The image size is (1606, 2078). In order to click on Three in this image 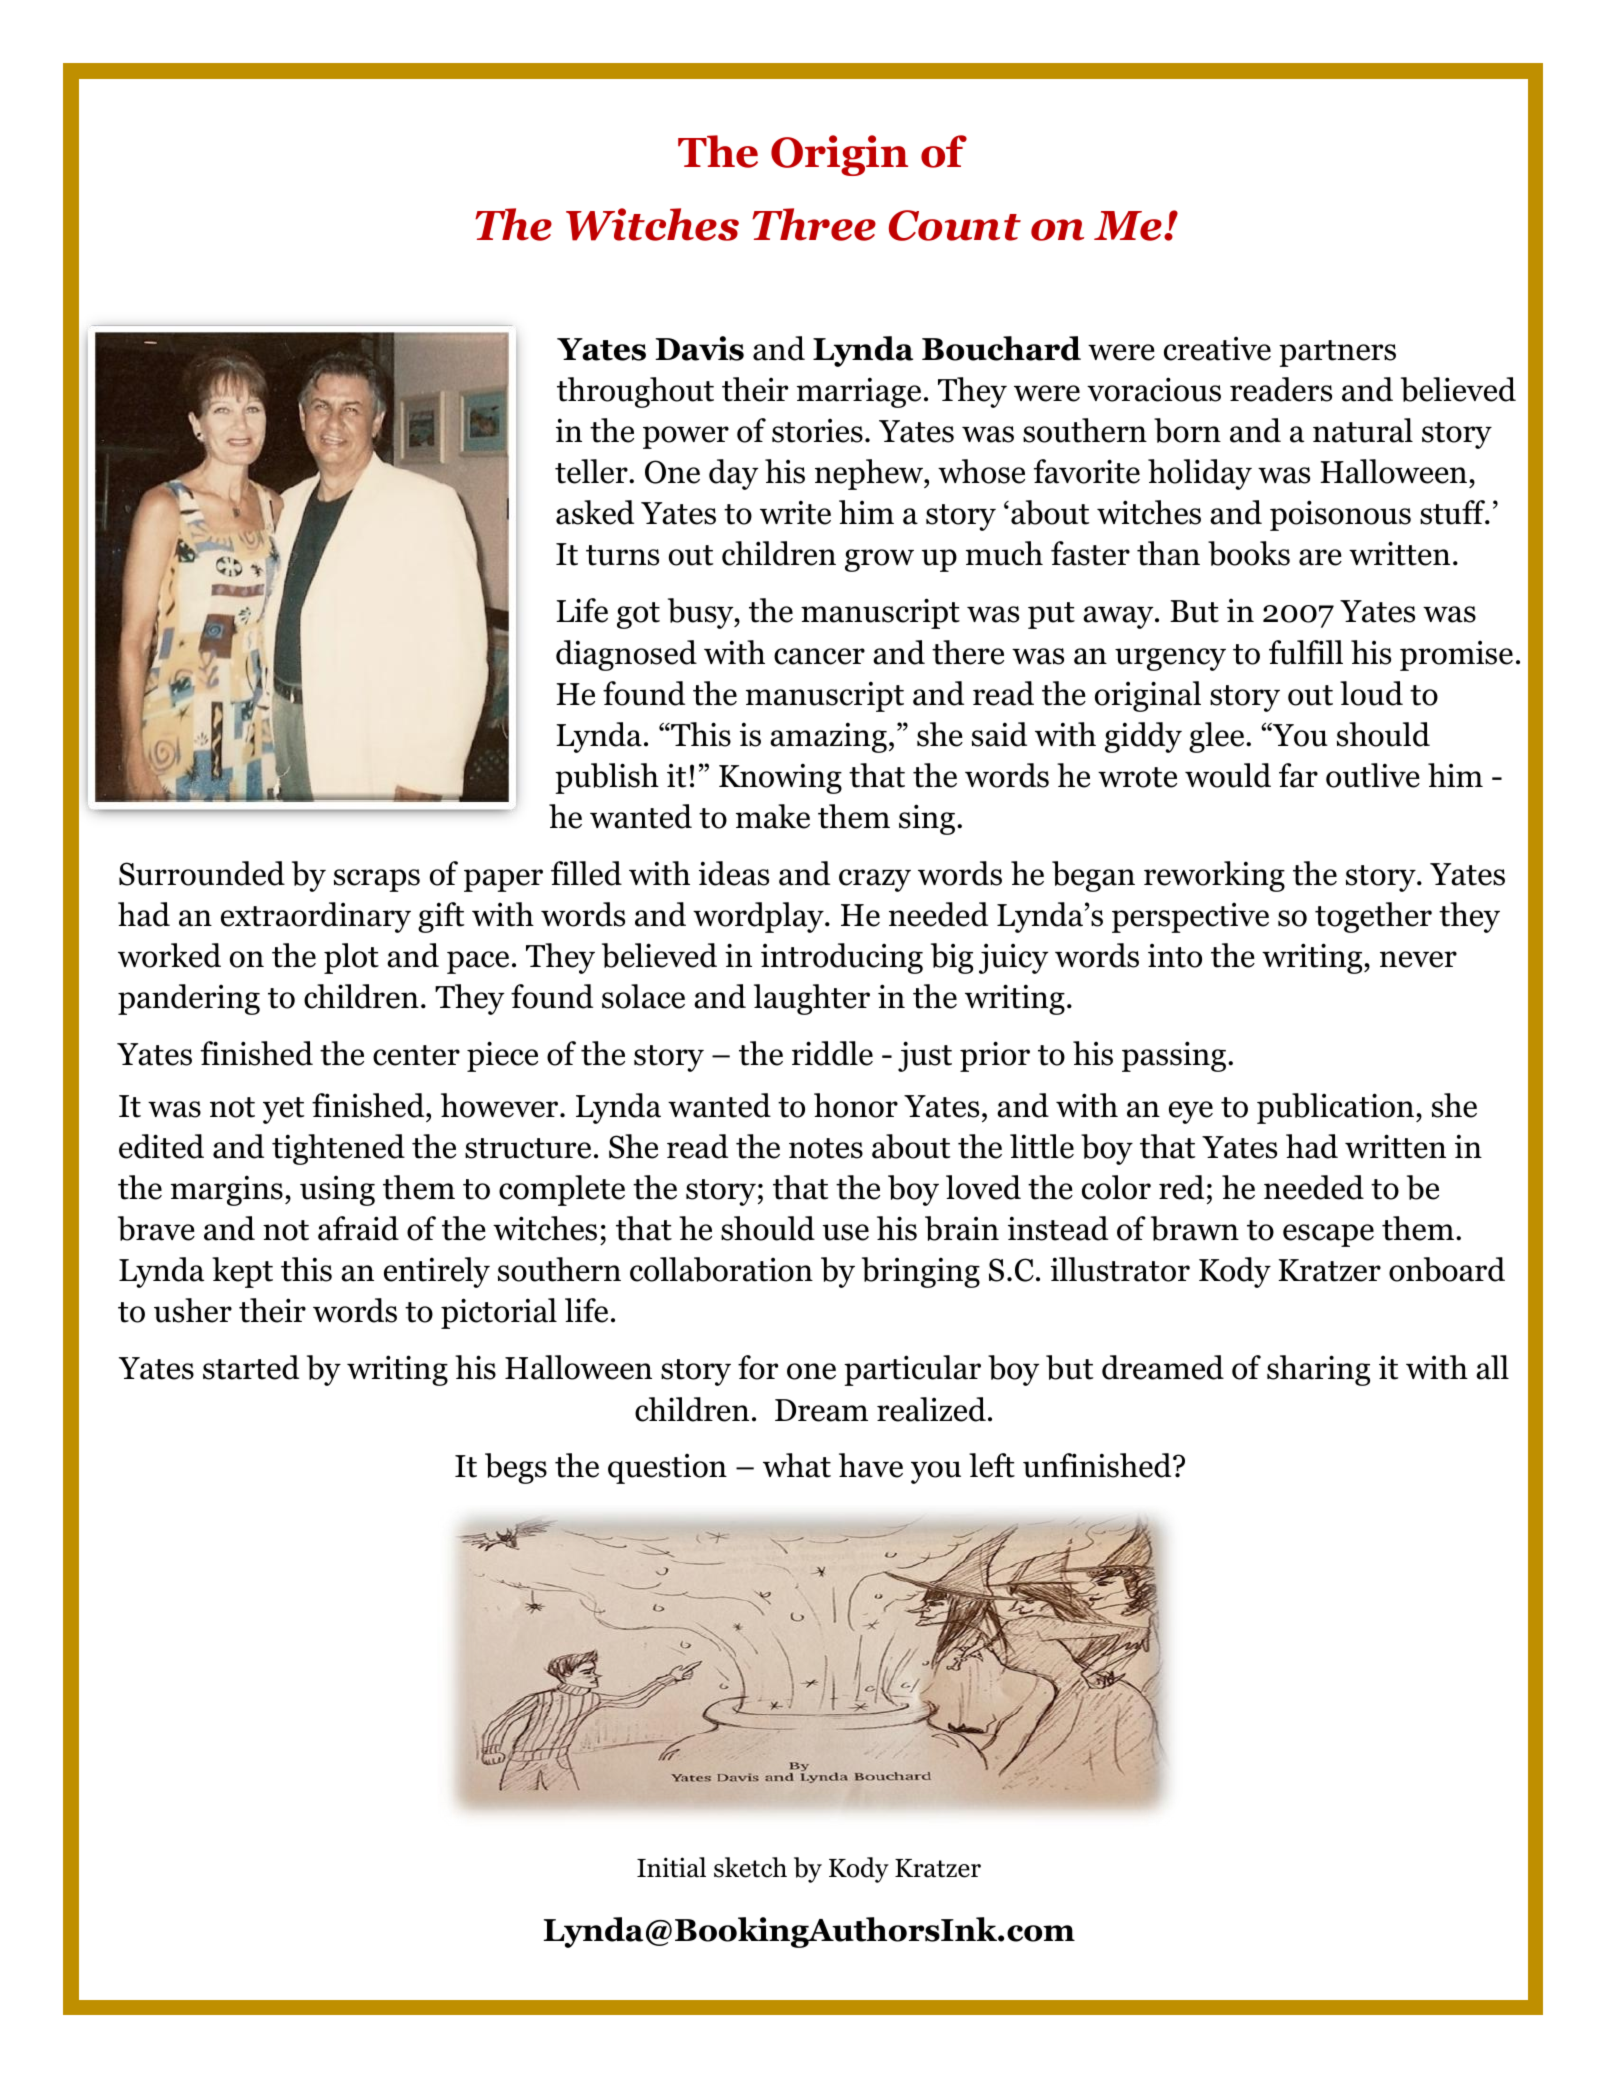, I will do `click(814, 224)`.
